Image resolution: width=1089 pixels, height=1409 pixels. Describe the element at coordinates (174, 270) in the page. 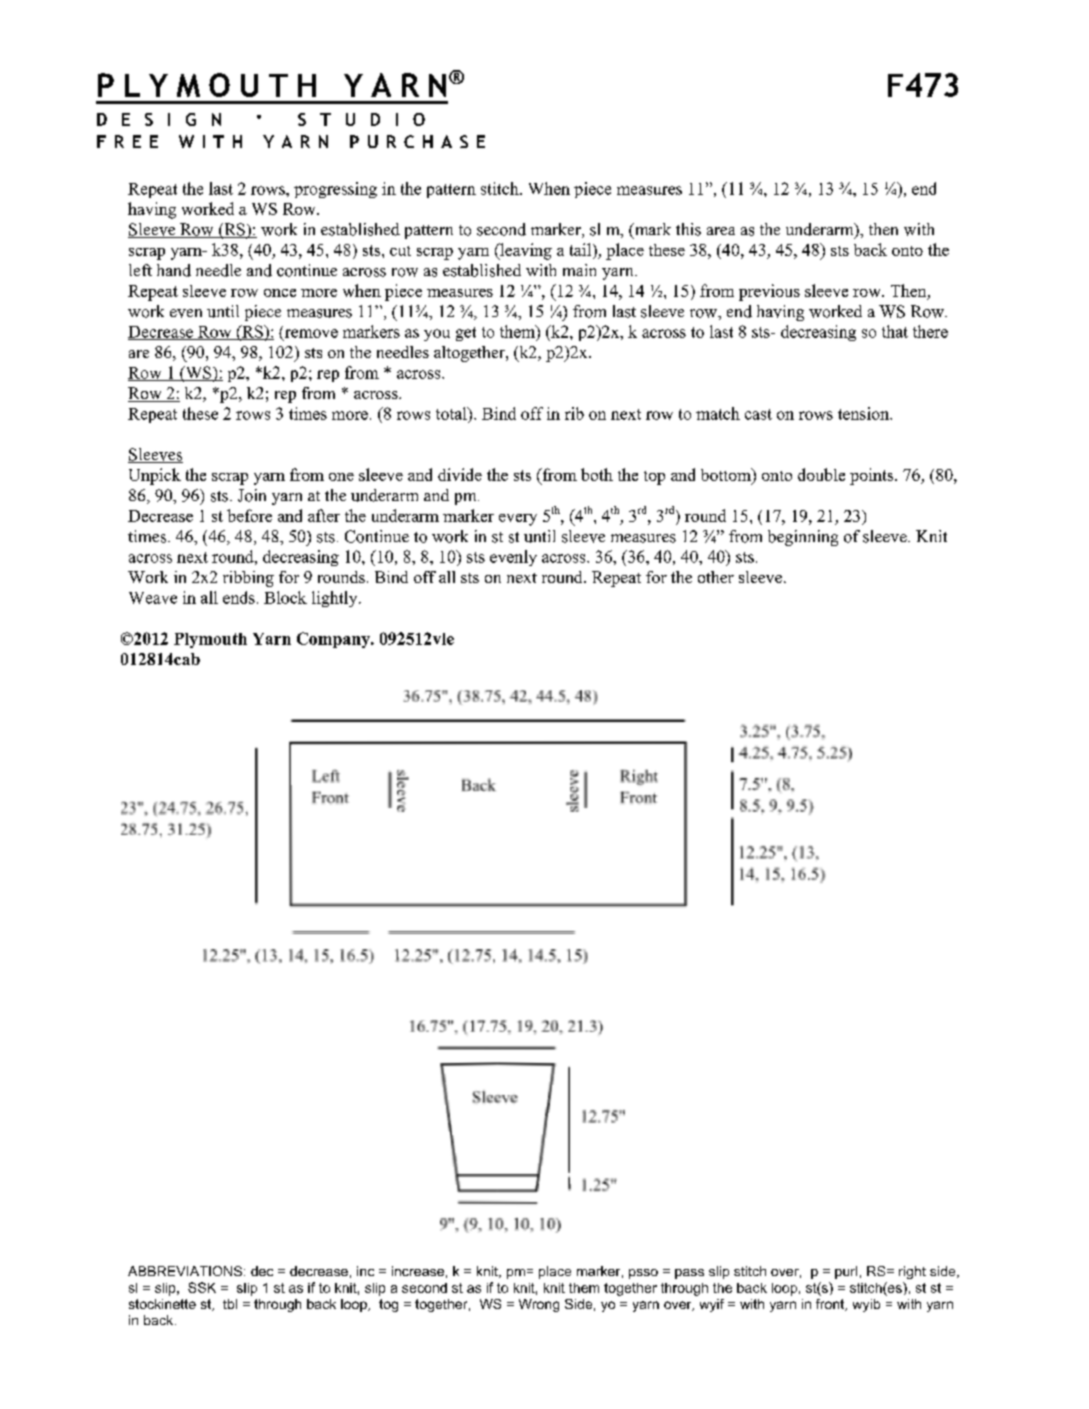

I see `hand` at that location.
